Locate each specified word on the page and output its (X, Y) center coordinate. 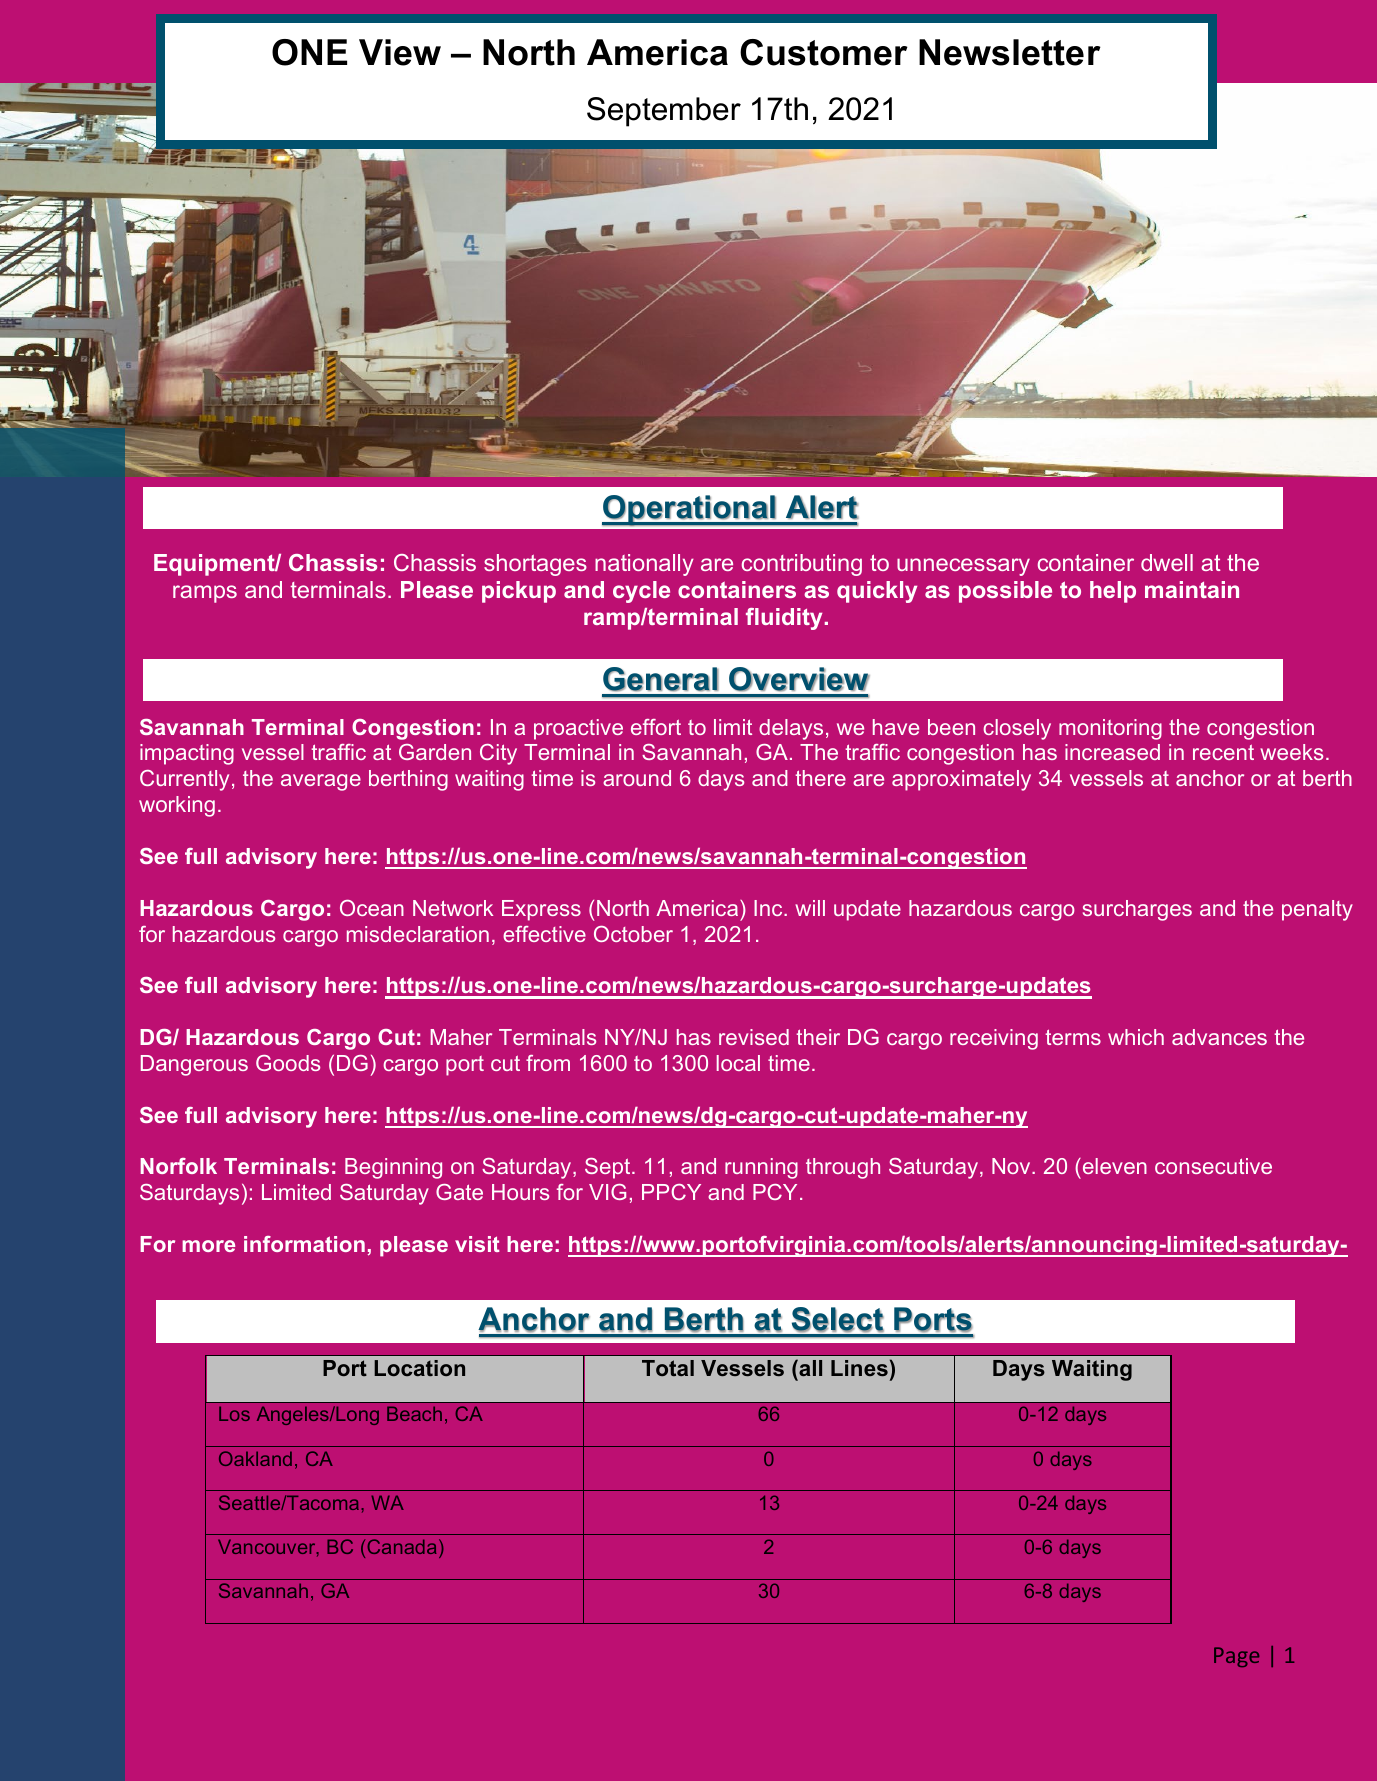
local (738, 1063)
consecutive (1213, 1166)
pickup (519, 592)
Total (668, 1368)
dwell (1167, 562)
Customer (824, 52)
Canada (402, 1546)
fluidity (784, 619)
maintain (1192, 589)
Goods (288, 1063)
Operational (689, 511)
